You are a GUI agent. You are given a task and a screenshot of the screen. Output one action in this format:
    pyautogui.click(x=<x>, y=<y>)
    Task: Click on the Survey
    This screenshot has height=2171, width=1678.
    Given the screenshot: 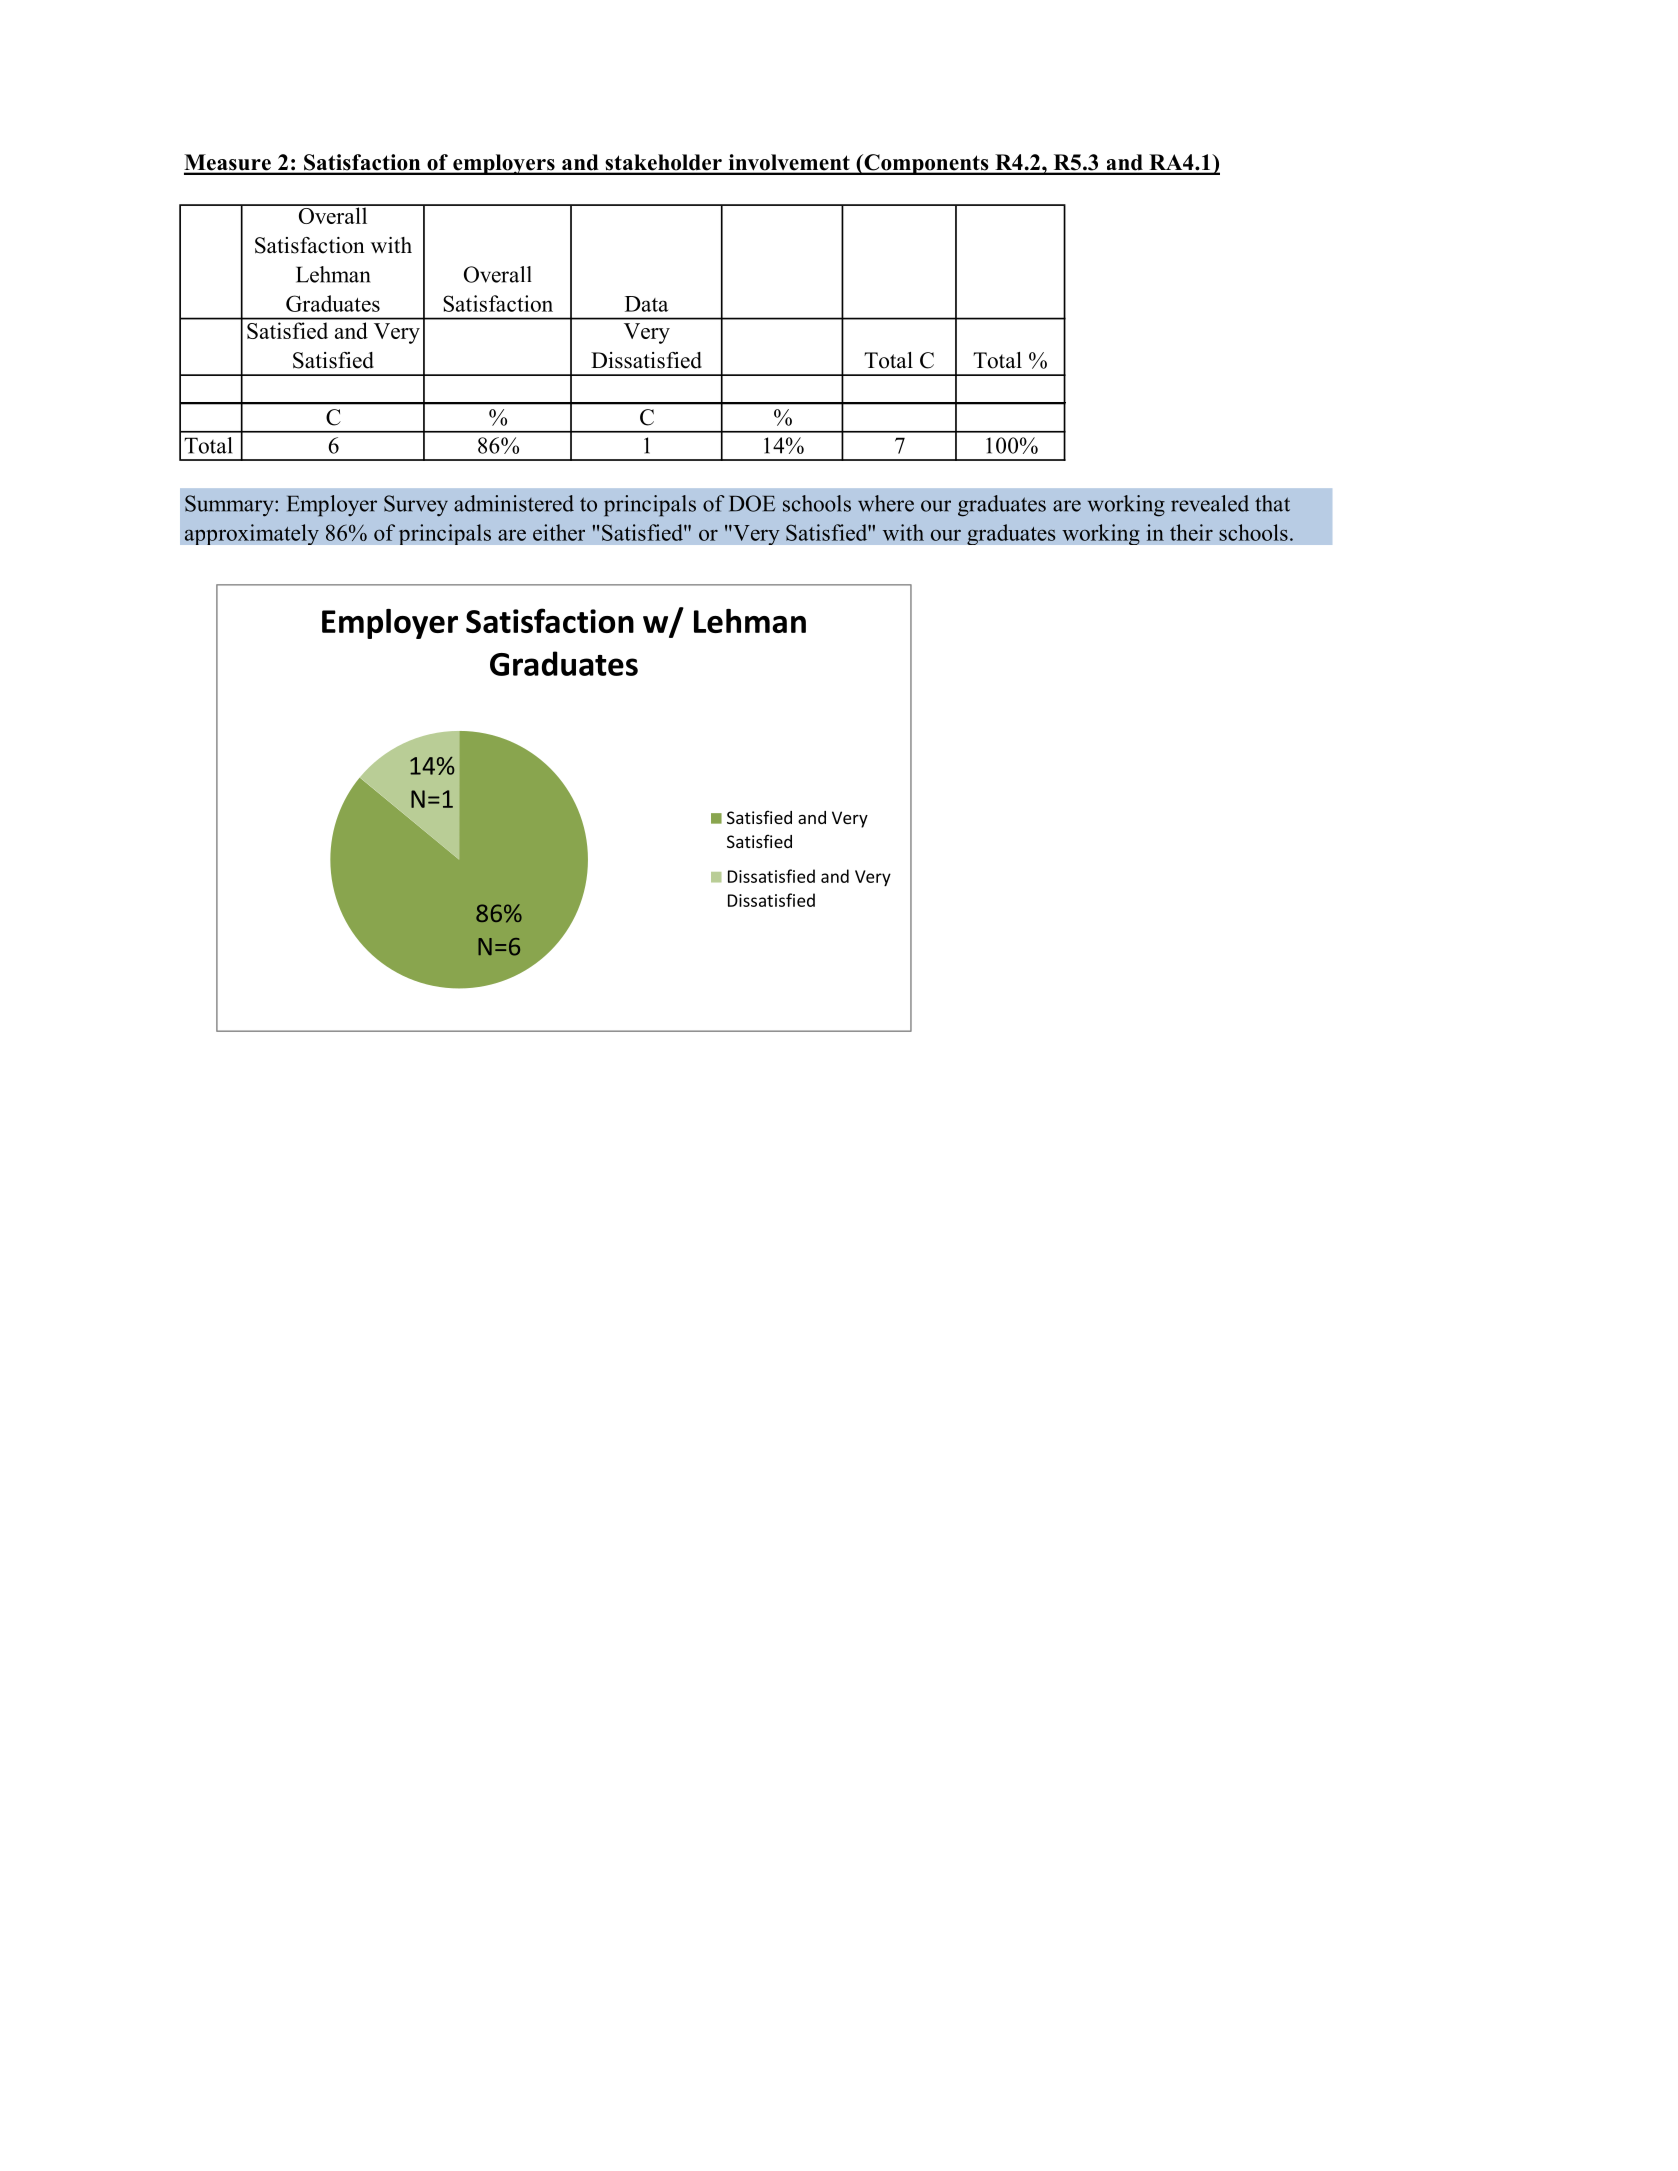 What is the action you would take?
    pyautogui.click(x=416, y=506)
